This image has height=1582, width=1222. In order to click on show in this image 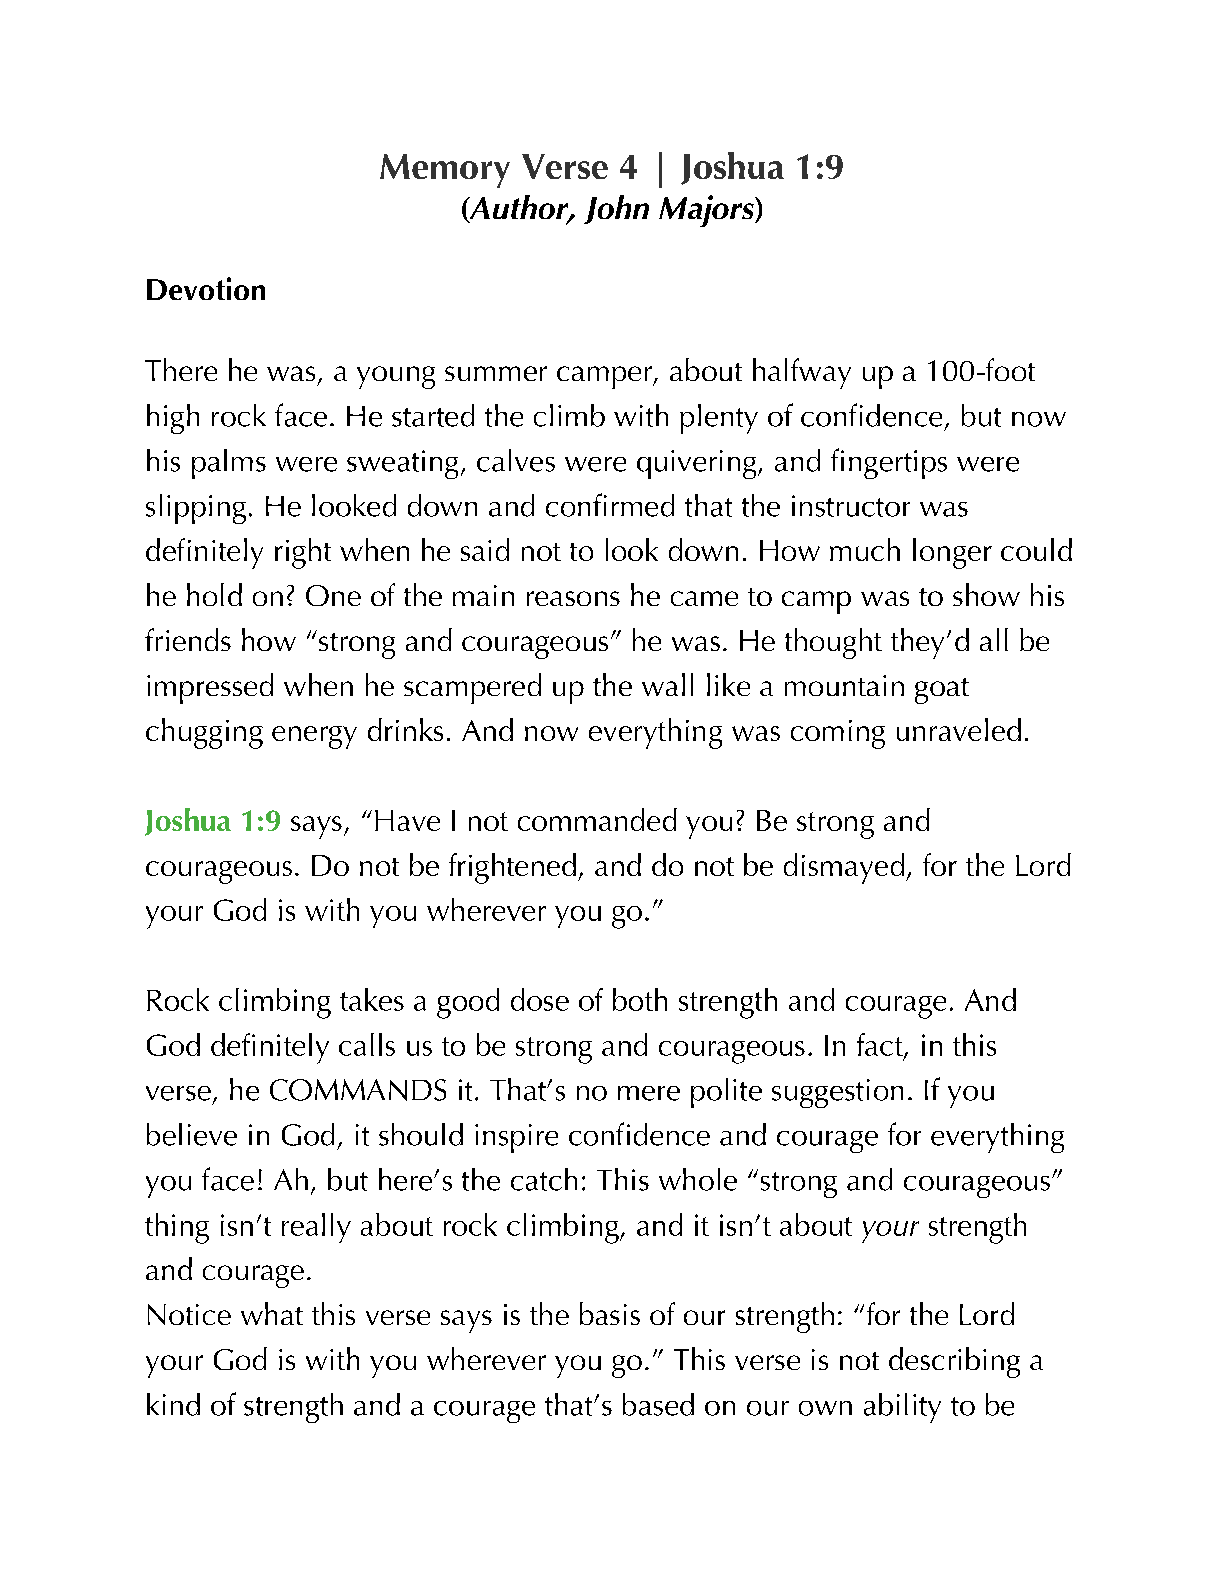, I will do `click(986, 594)`.
